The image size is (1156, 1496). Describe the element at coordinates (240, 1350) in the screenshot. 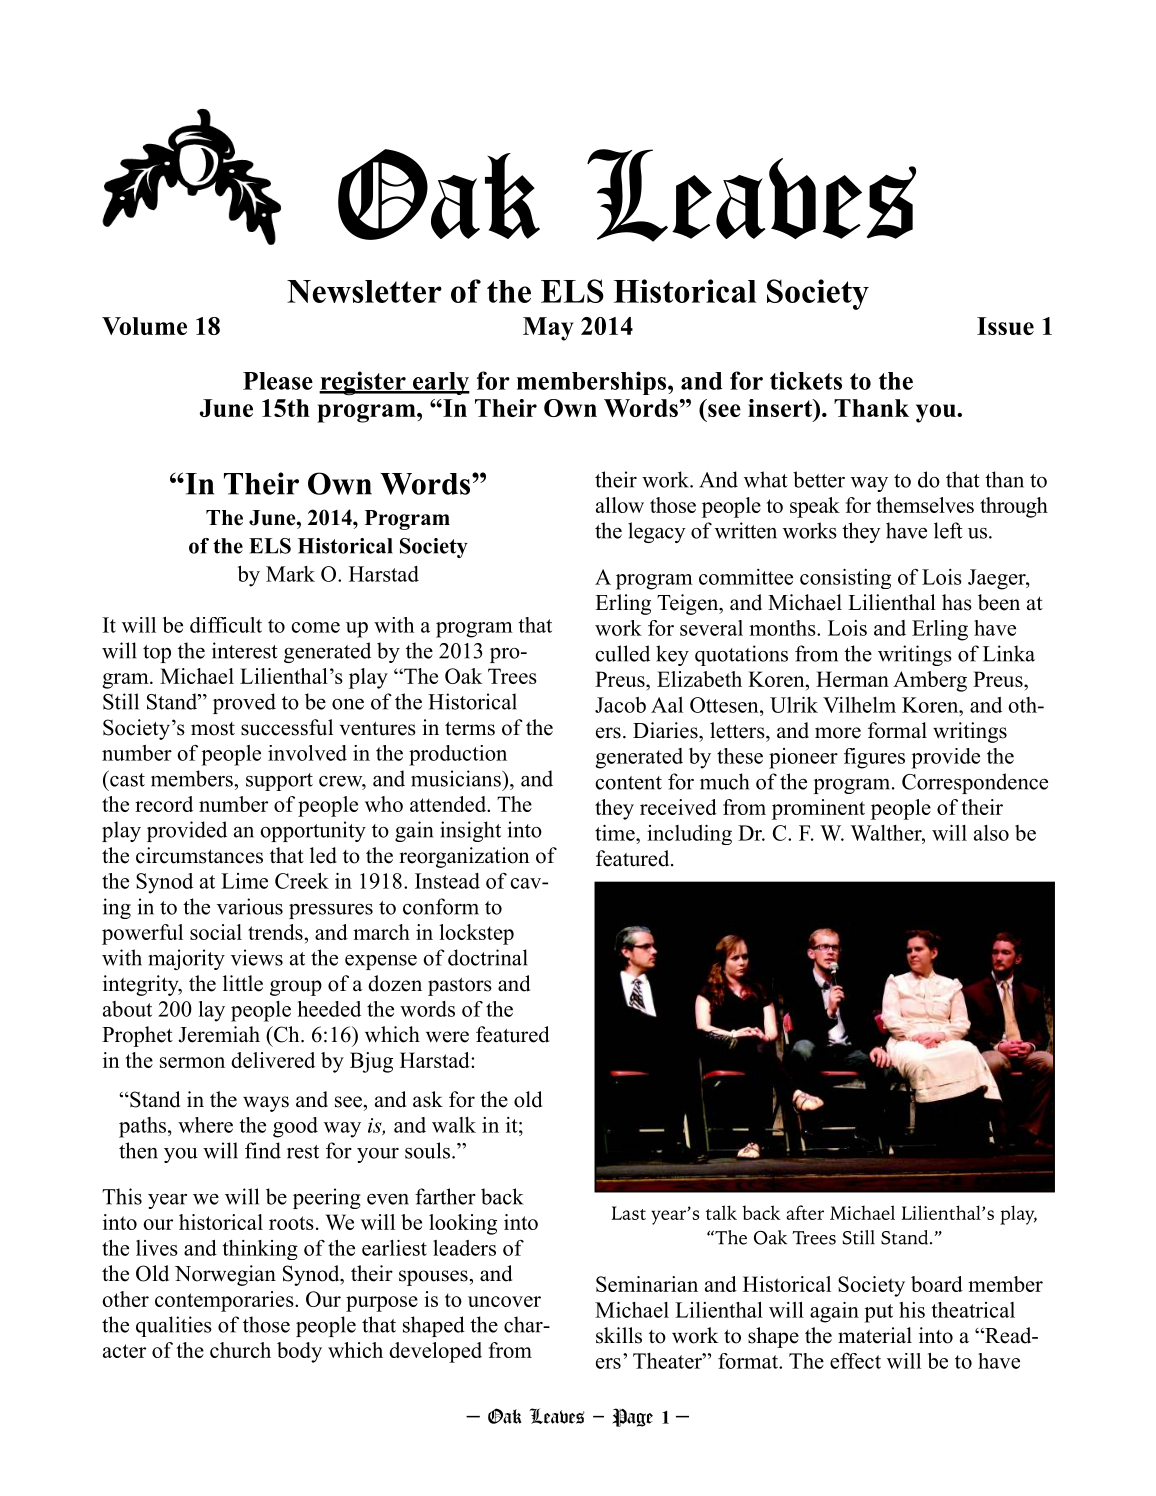

I see `church` at that location.
